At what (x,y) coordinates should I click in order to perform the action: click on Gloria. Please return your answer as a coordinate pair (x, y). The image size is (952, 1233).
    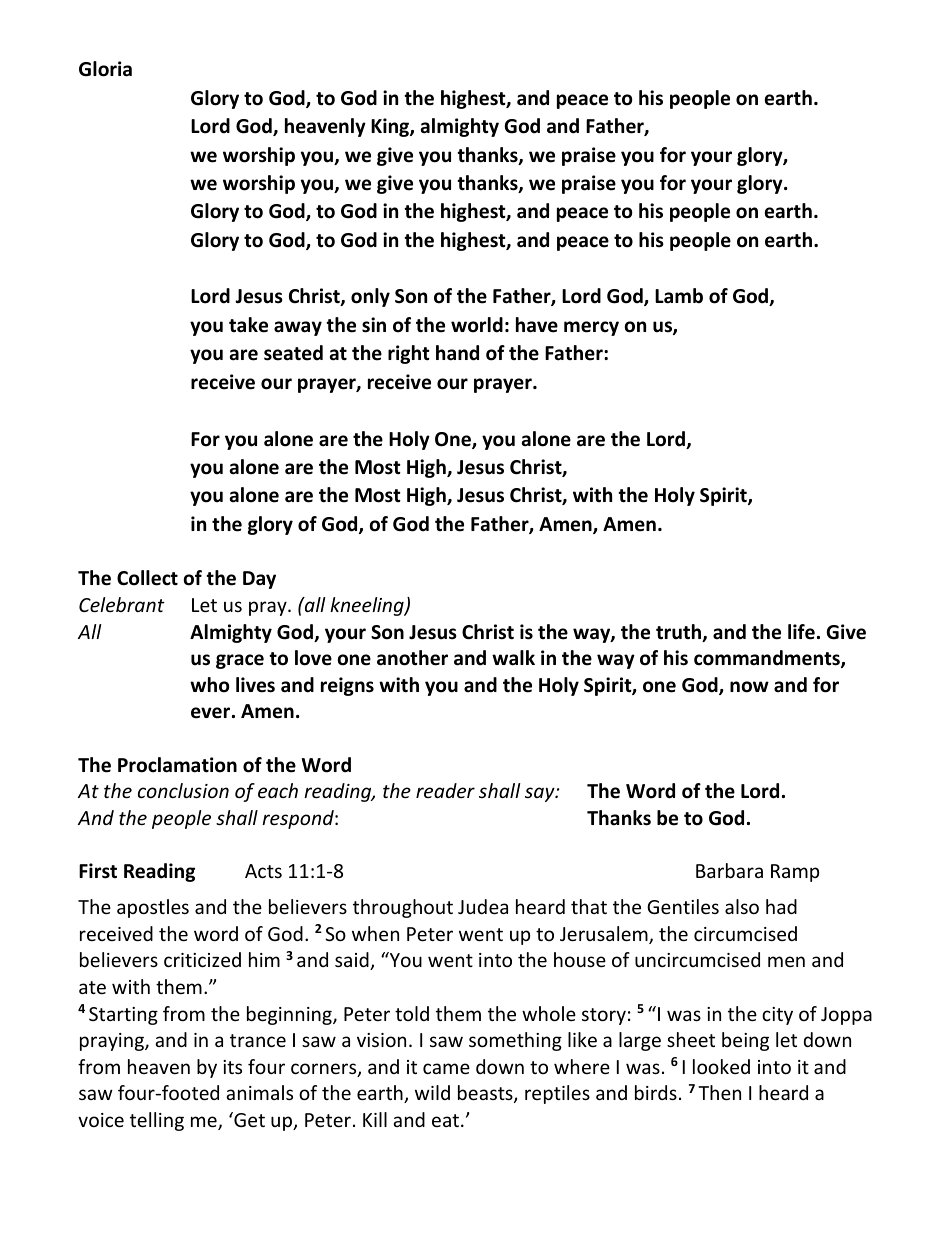
    Looking at the image, I should click on (105, 69).
